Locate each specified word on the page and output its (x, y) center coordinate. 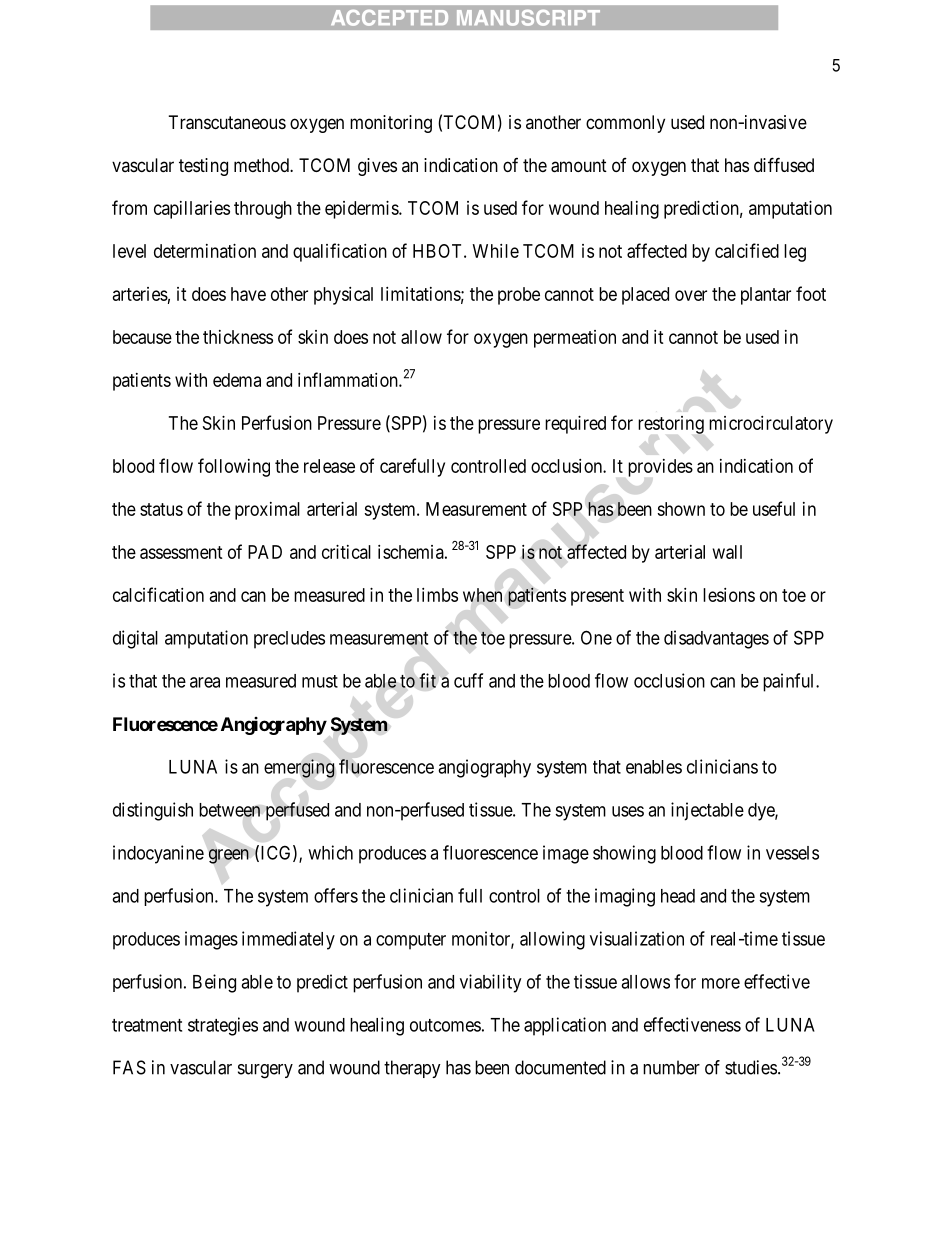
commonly (625, 124)
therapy (412, 1069)
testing (203, 167)
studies (751, 1067)
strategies (223, 1026)
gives (377, 167)
